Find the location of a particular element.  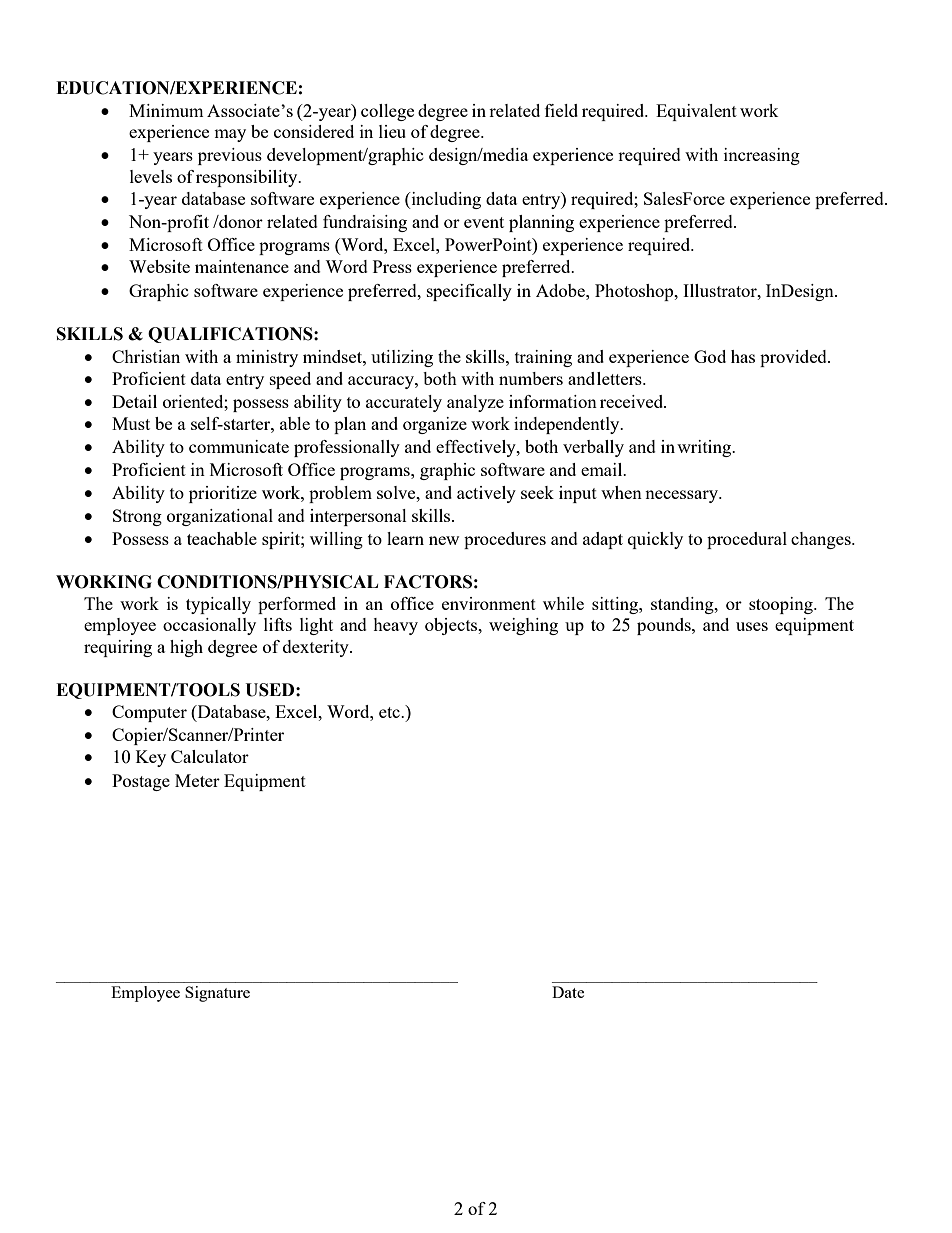

specifically is located at coordinates (469, 292).
